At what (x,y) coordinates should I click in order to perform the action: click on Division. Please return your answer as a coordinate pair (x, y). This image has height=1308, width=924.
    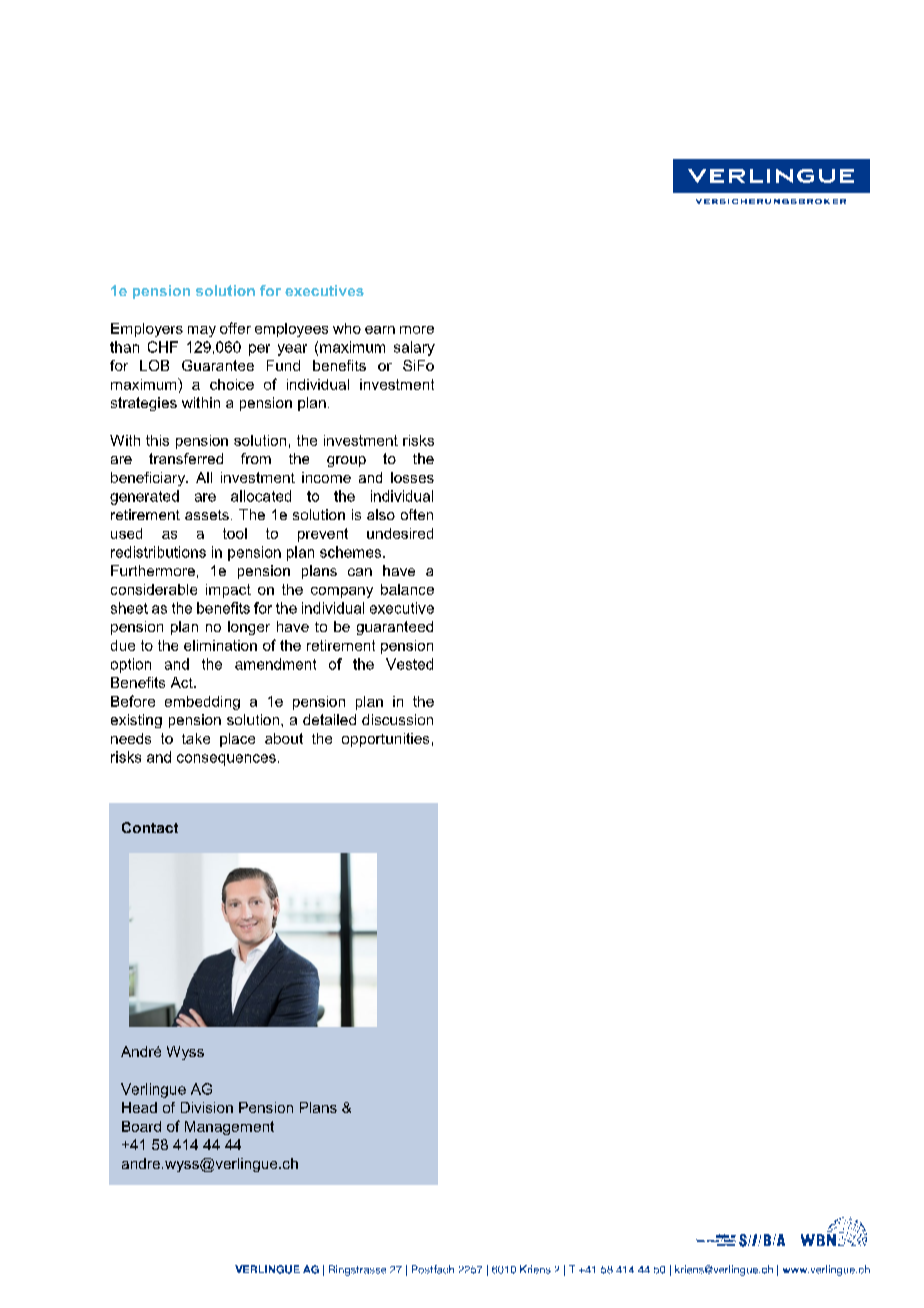
    Looking at the image, I should click on (207, 1107).
